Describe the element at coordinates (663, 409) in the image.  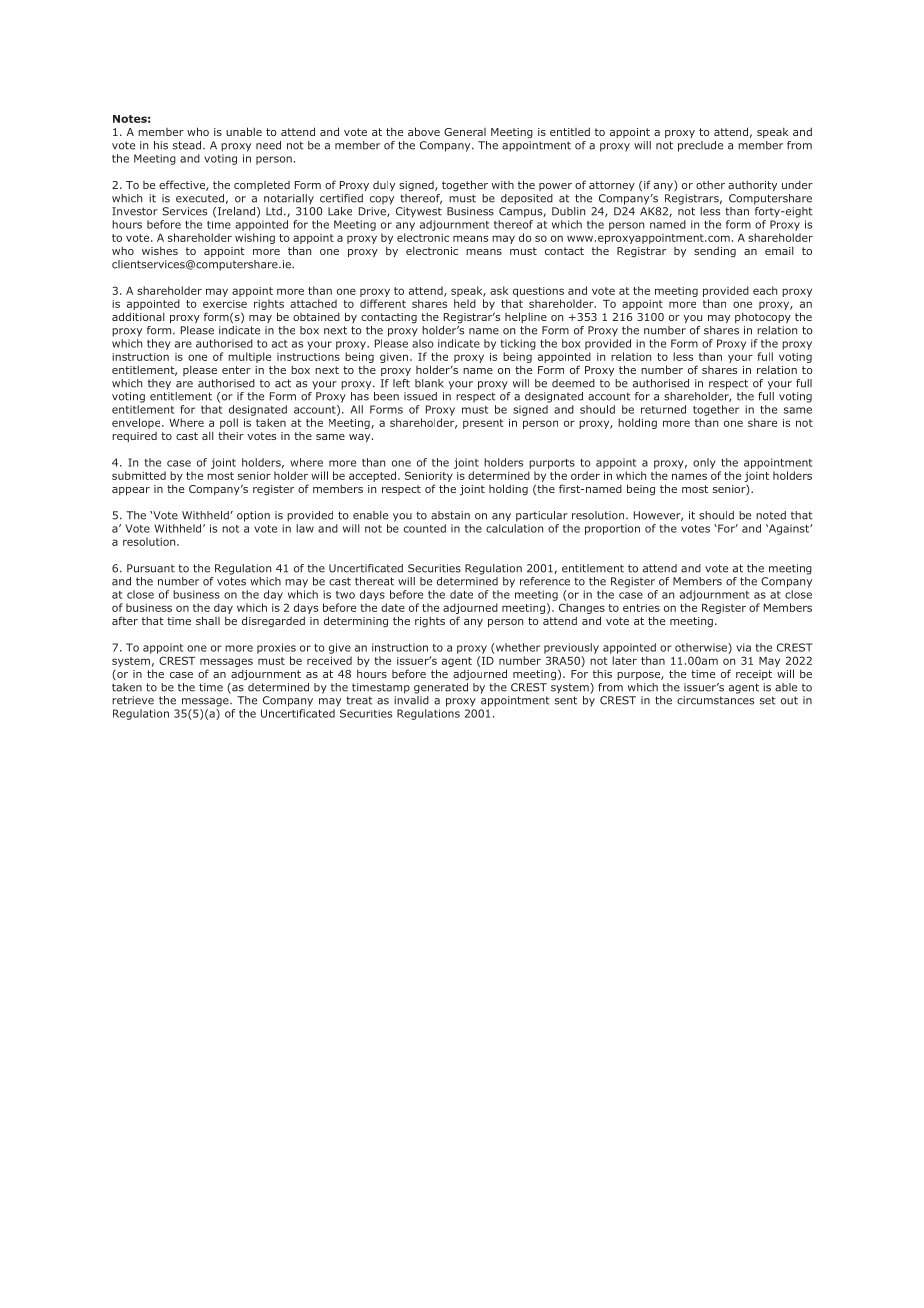
I see `returned` at that location.
